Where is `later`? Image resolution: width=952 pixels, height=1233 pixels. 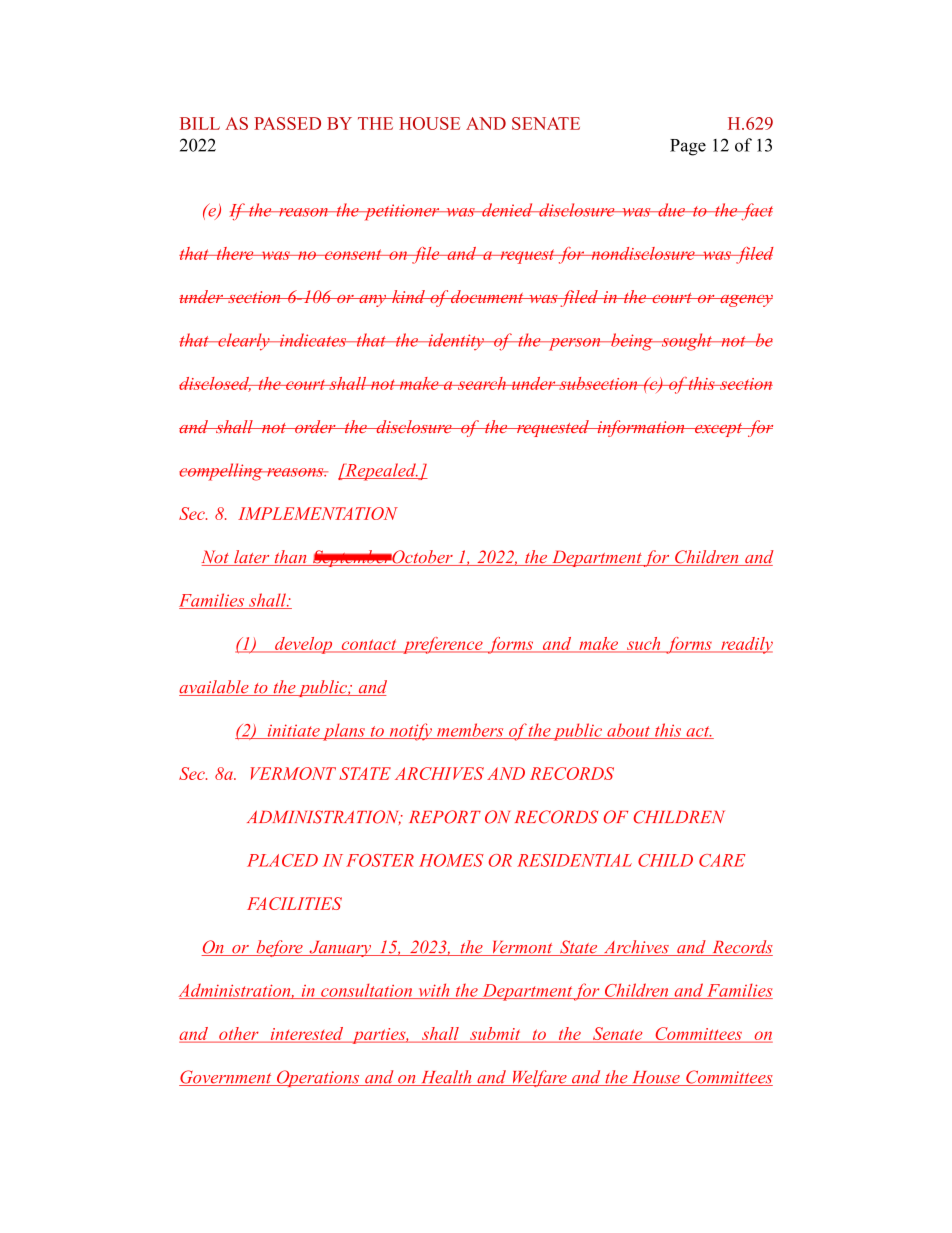
later is located at coordinates (252, 558).
